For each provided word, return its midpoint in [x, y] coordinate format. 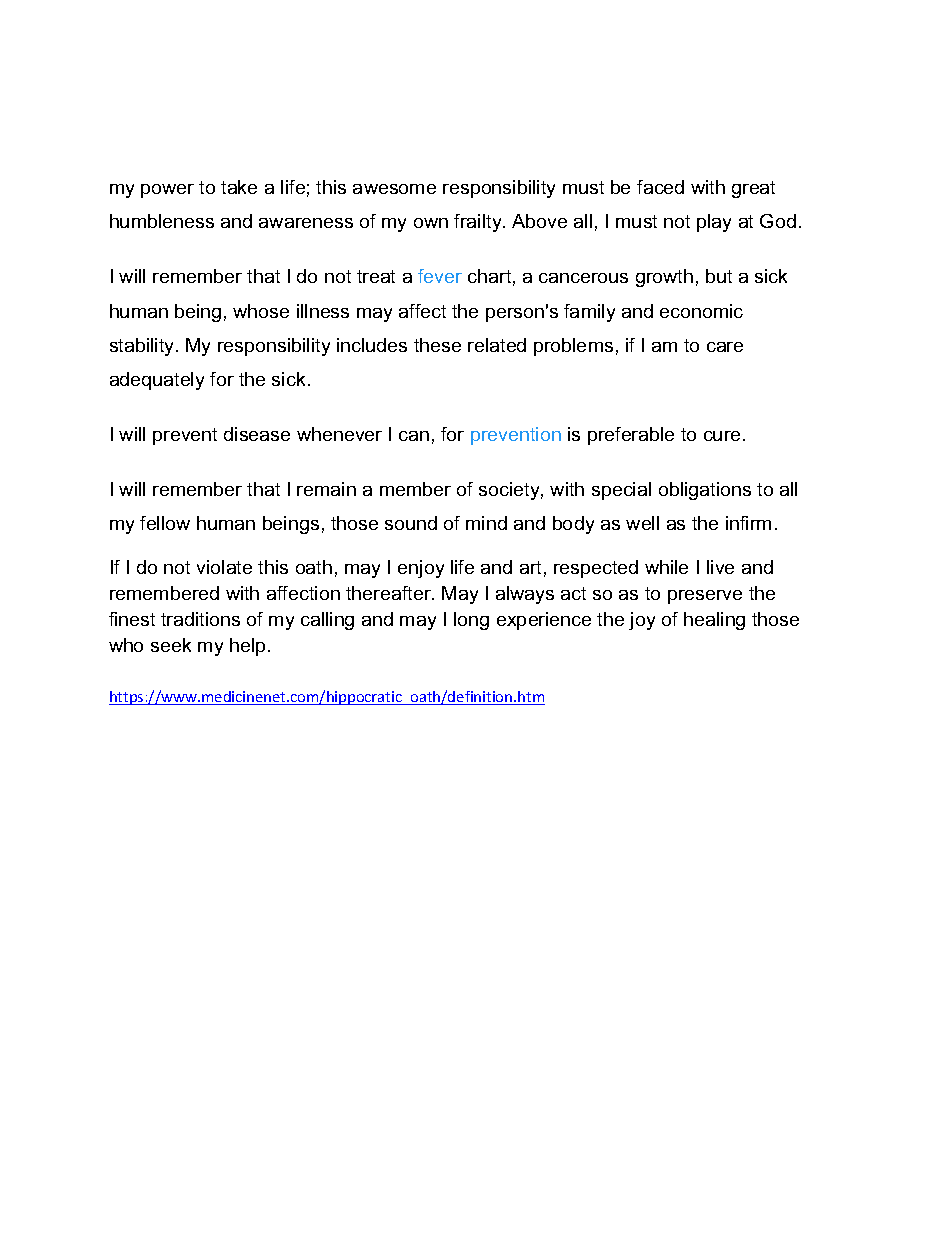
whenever [339, 434]
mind [486, 523]
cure [722, 436]
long [471, 621]
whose [261, 311]
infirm [748, 523]
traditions [200, 619]
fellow [165, 523]
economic [701, 311]
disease [257, 434]
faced [660, 187]
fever [440, 276]
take [239, 187]
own [431, 223]
